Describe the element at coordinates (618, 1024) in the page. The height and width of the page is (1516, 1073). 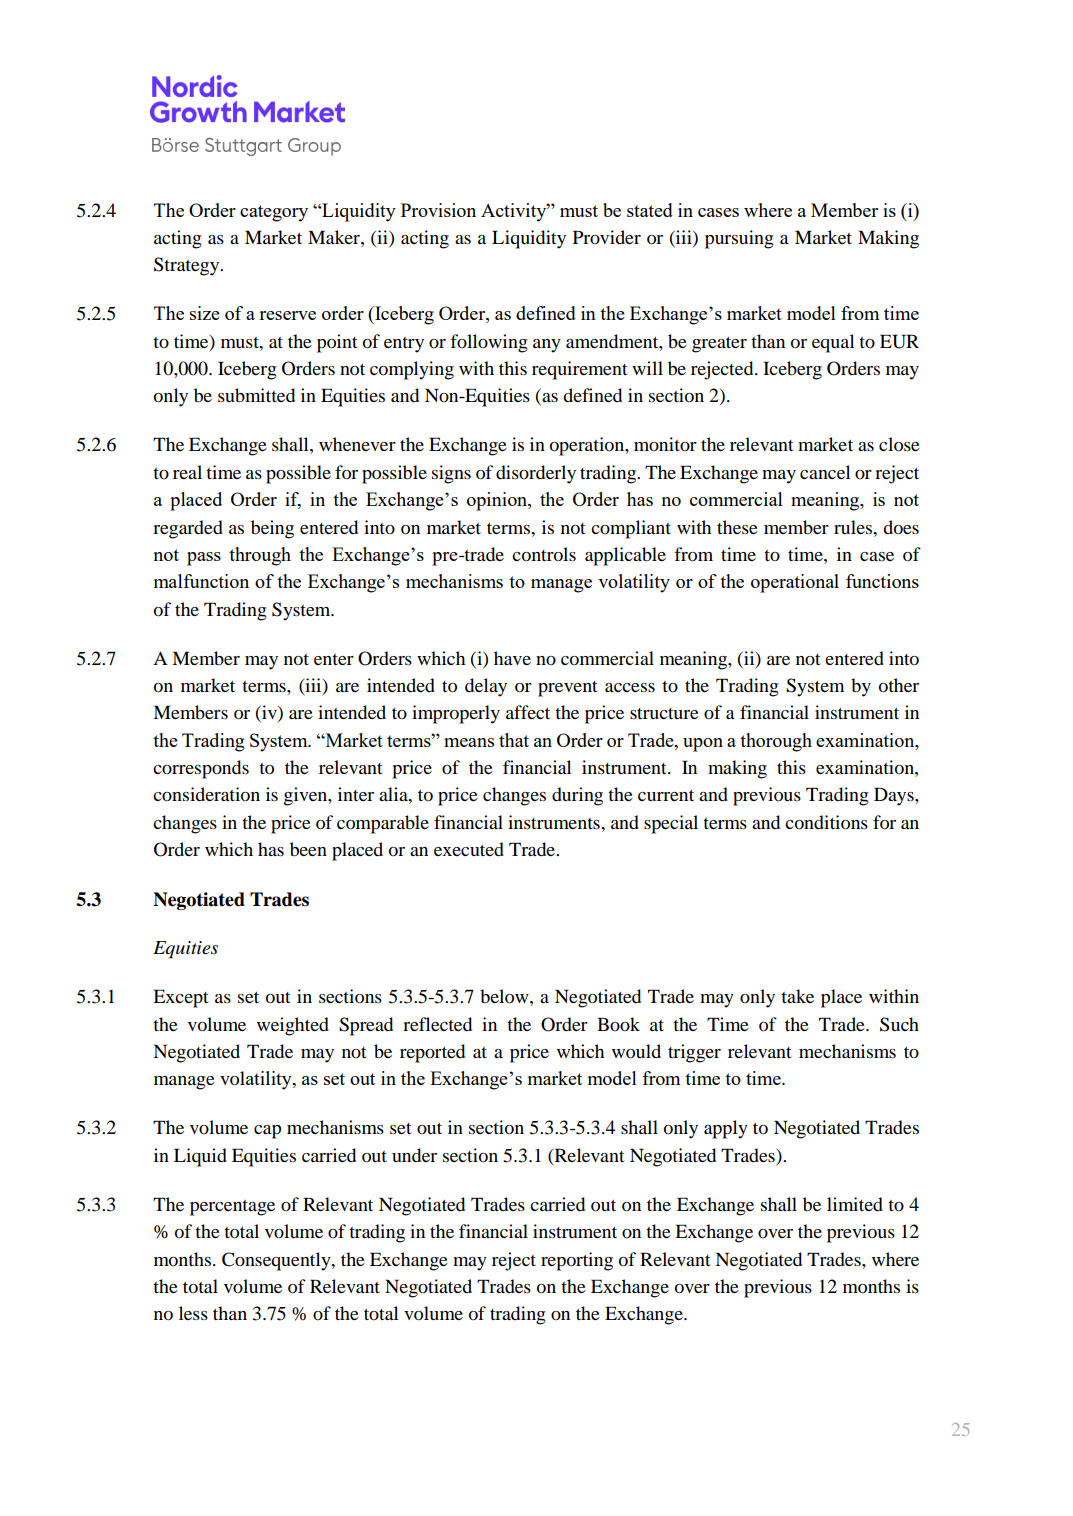
I see `Book` at that location.
